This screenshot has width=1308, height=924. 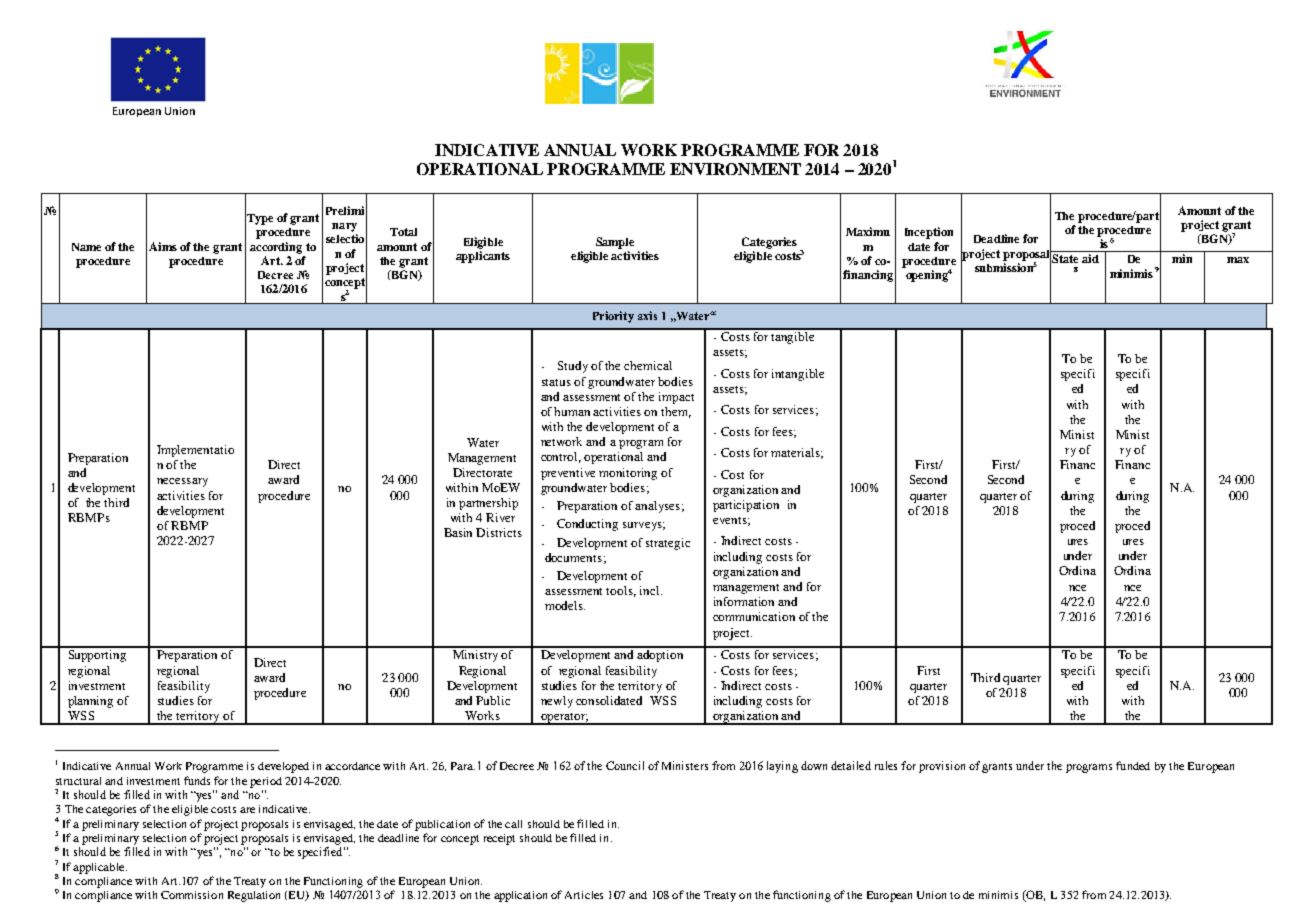 What do you see at coordinates (1090, 258) in the screenshot?
I see `aid` at bounding box center [1090, 258].
